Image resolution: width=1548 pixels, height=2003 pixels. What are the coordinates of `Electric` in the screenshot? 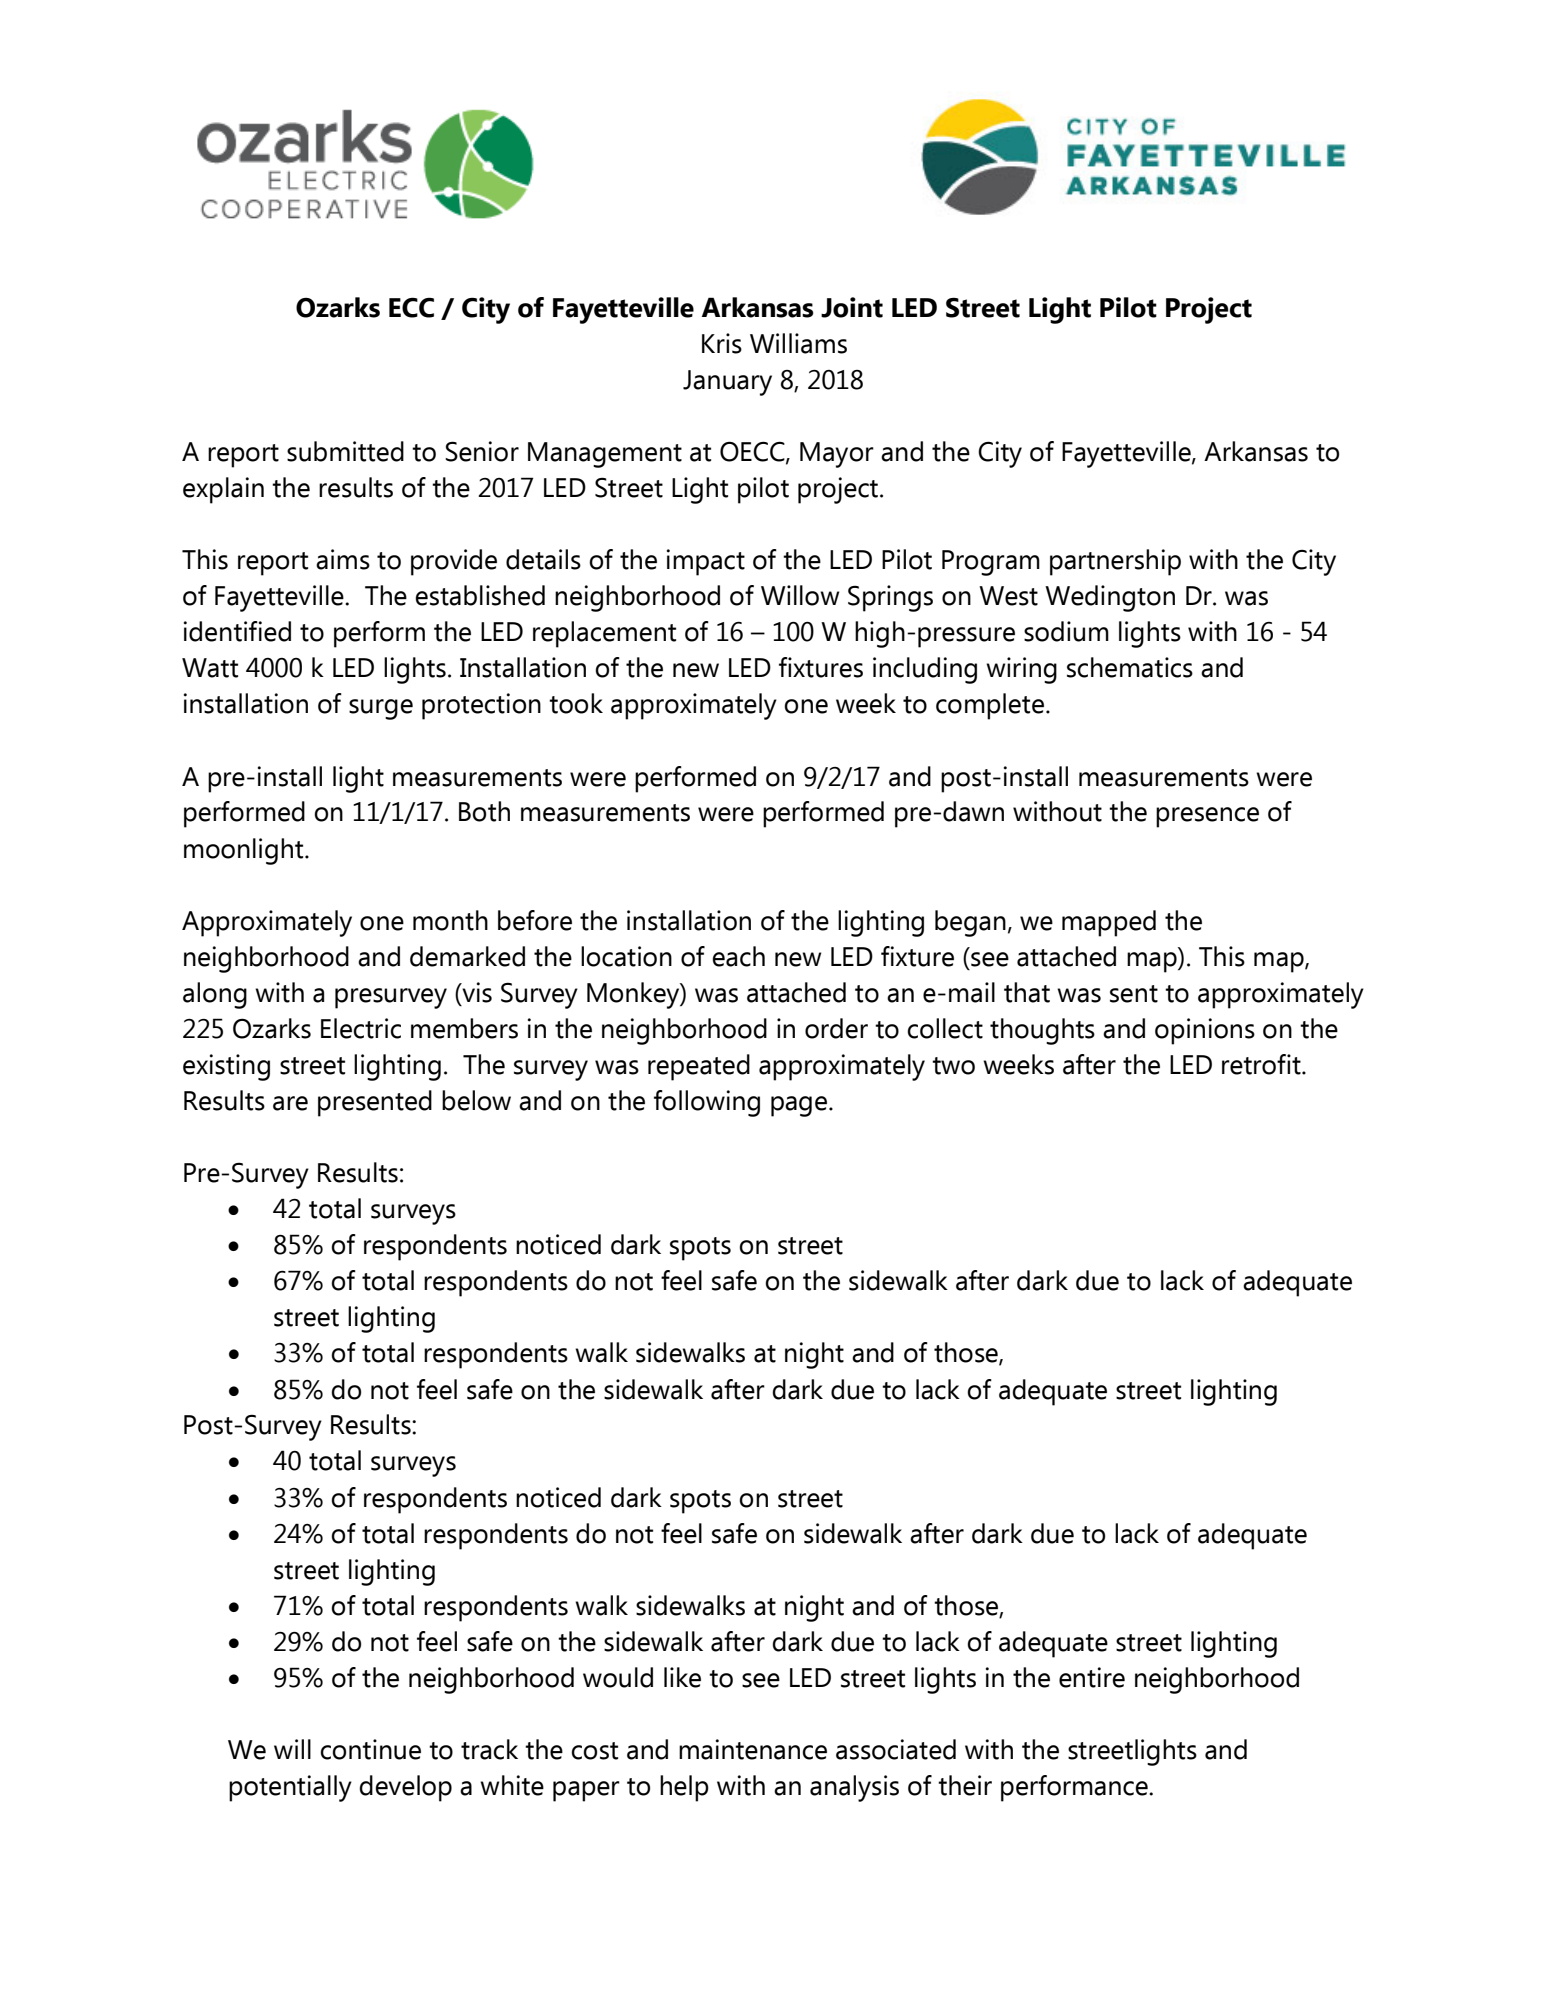 It's located at (361, 1028).
